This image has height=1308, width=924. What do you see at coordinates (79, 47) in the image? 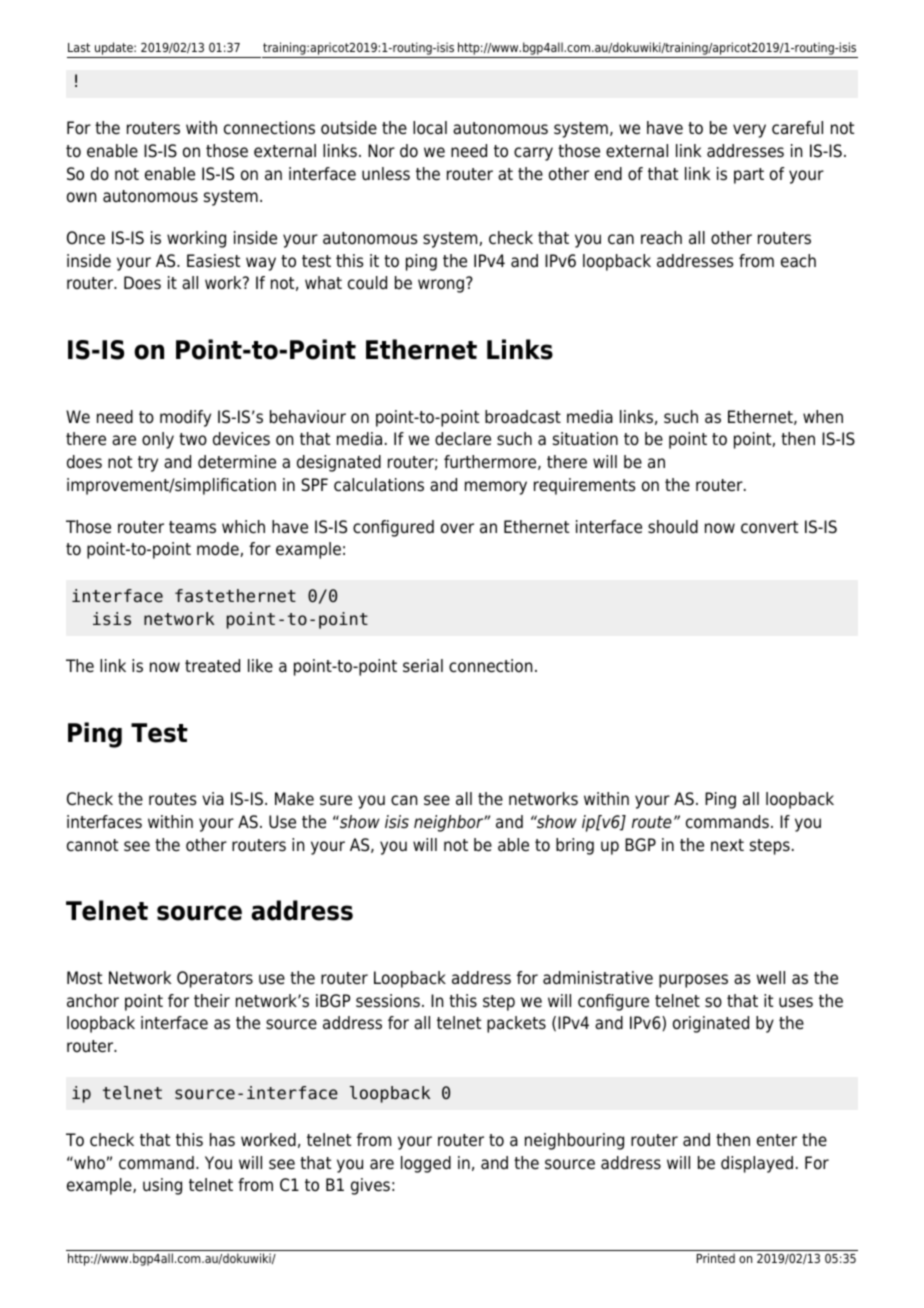
I see `Last` at bounding box center [79, 47].
